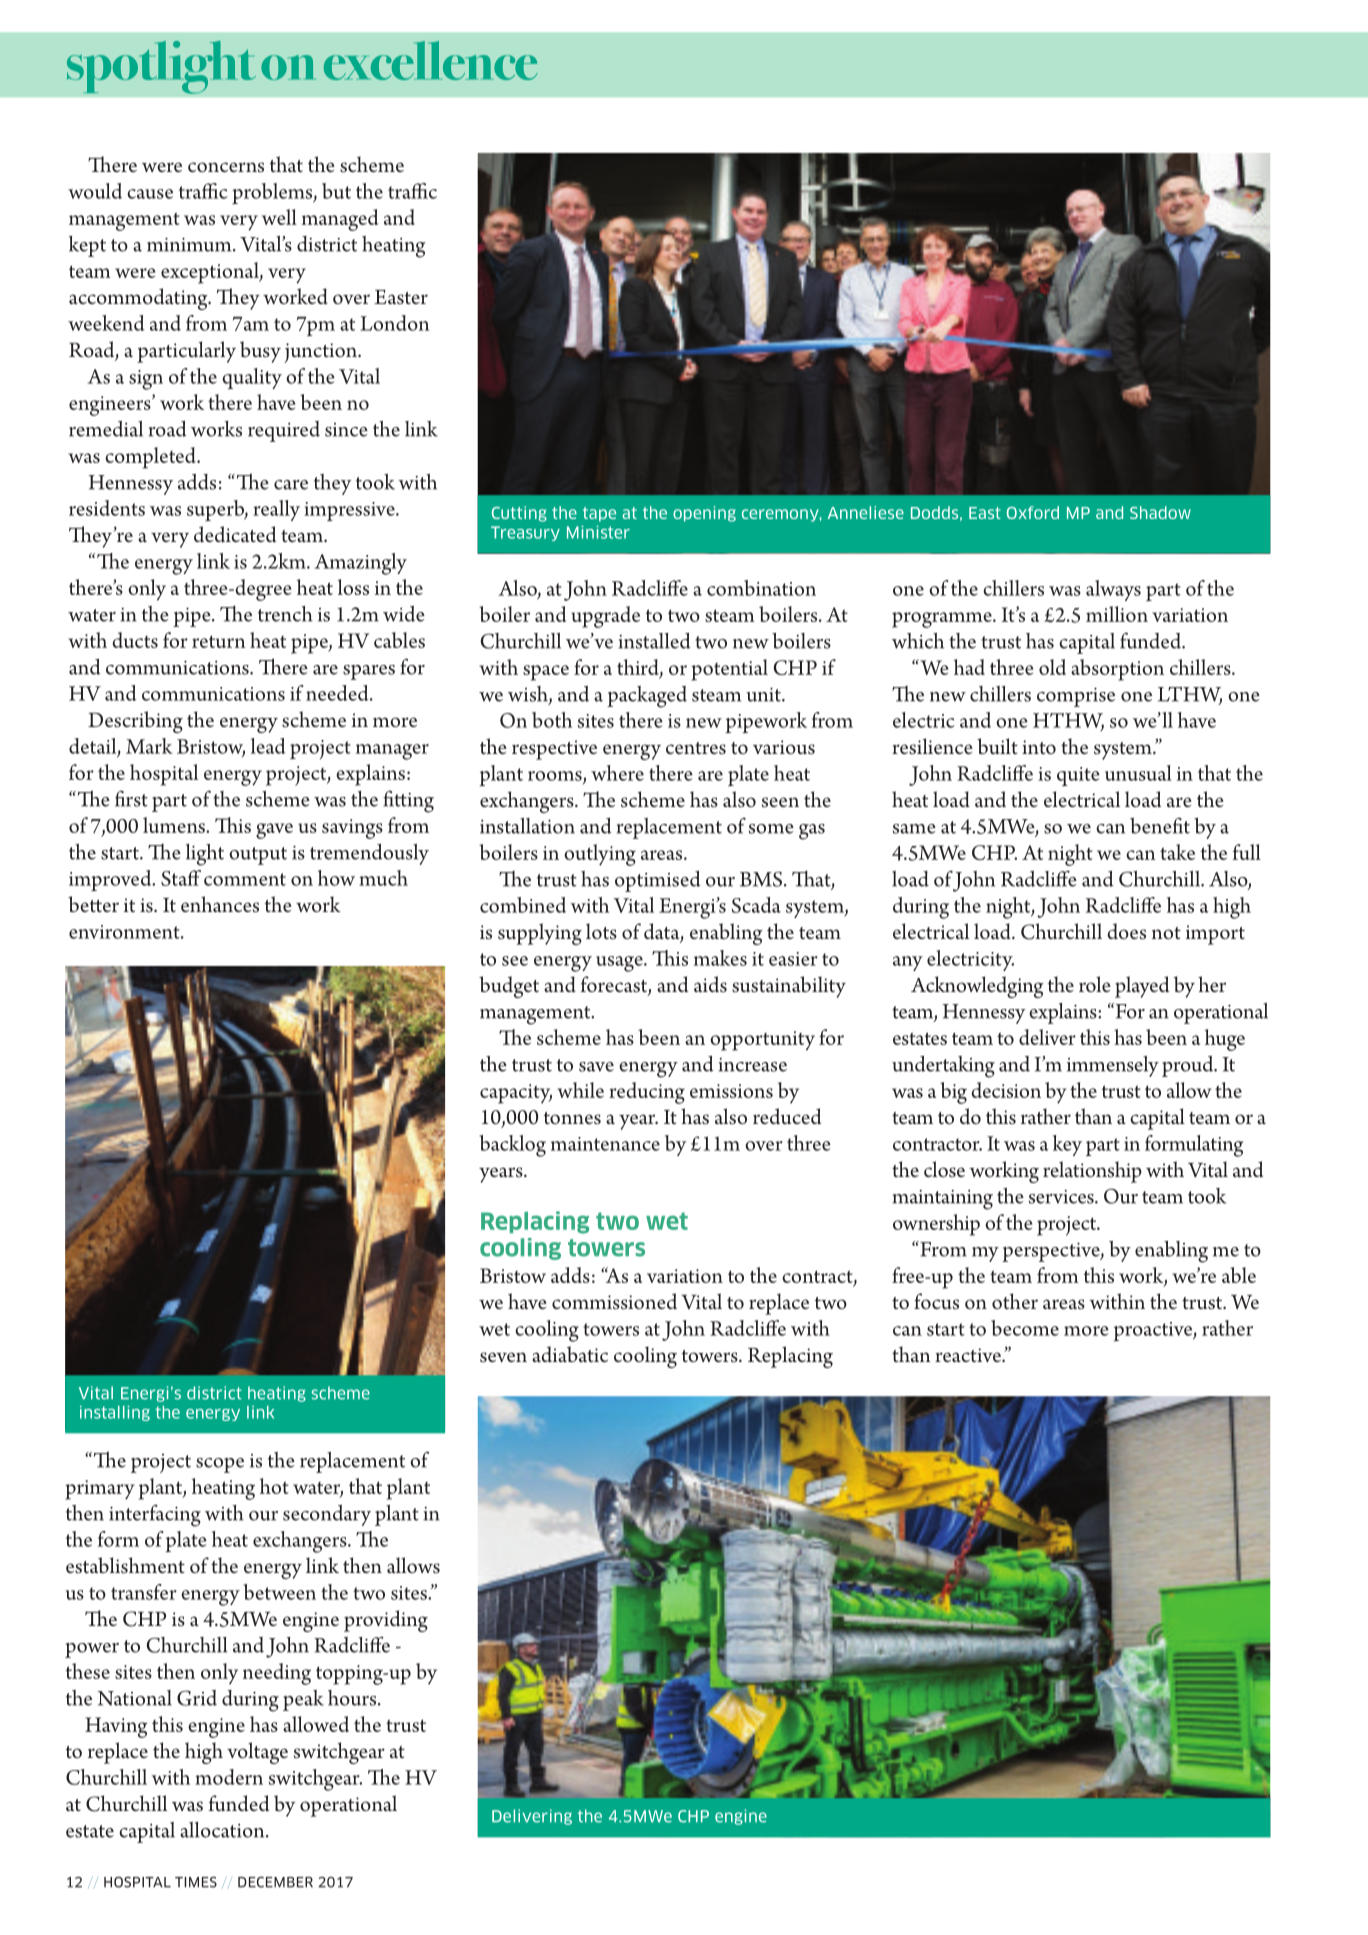  What do you see at coordinates (353, 1698) in the image?
I see `hours` at bounding box center [353, 1698].
